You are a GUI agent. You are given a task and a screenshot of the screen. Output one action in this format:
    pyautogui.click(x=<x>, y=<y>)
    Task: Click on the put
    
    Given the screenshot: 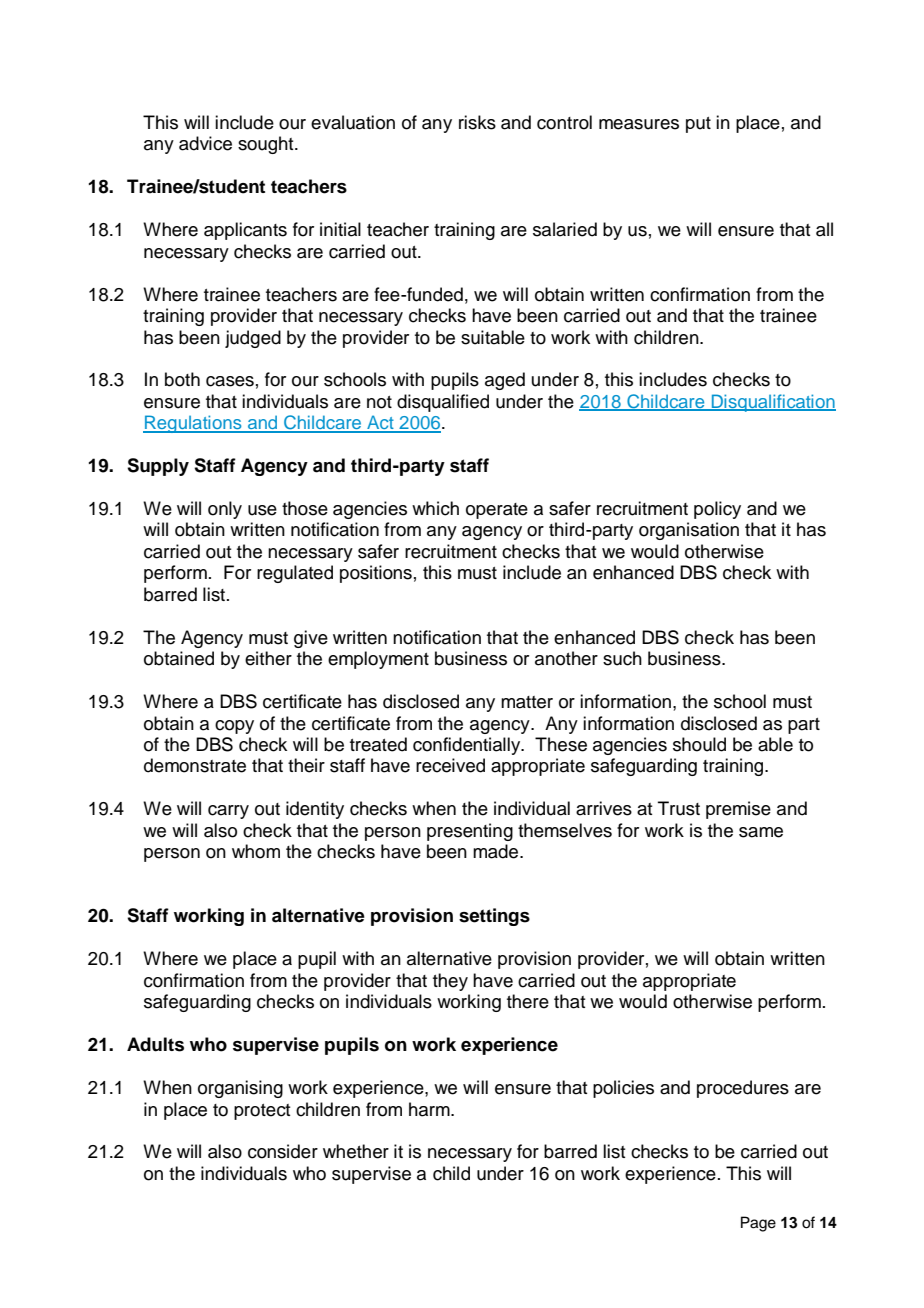 What is the action you would take?
    pyautogui.click(x=698, y=125)
